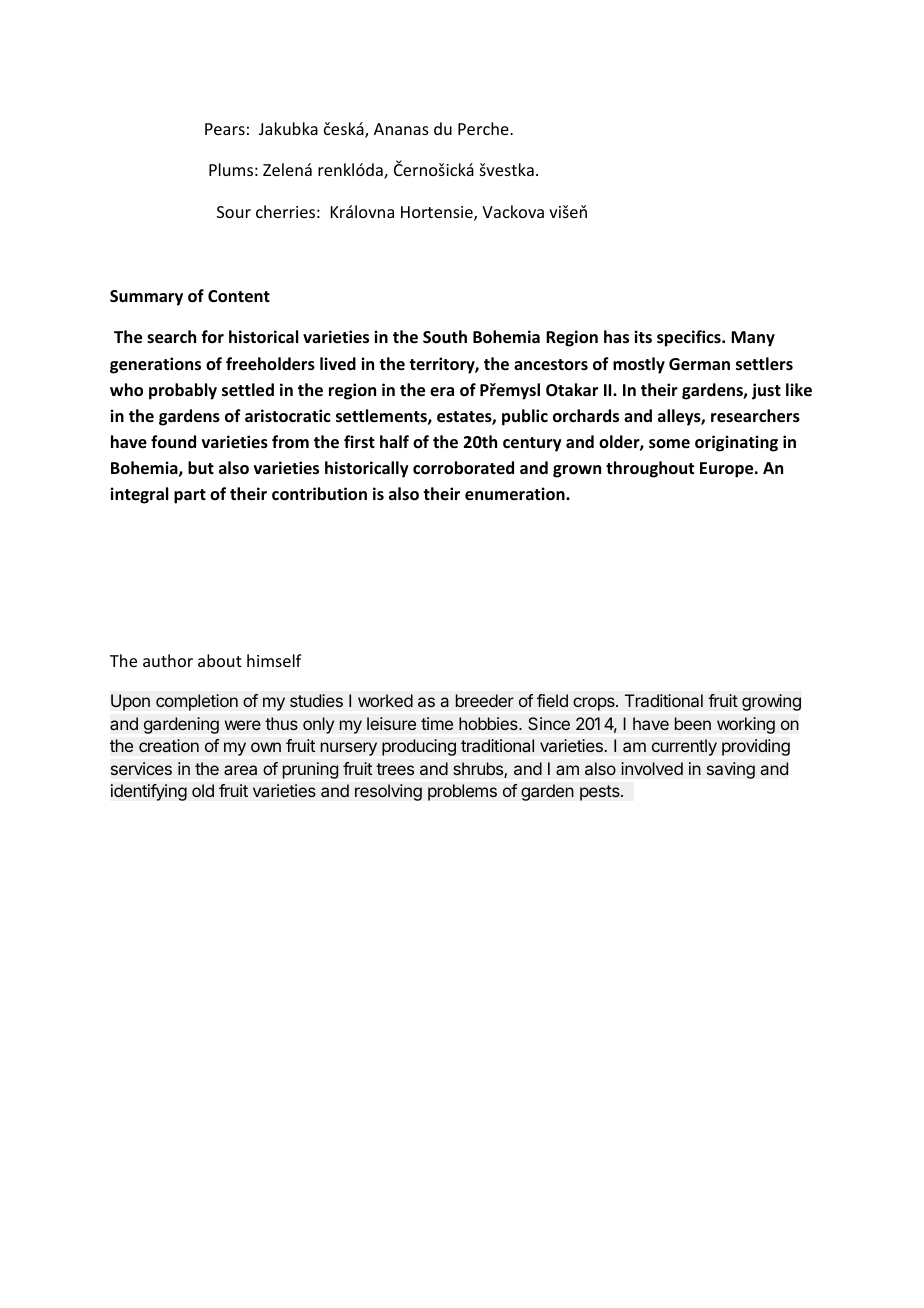 The width and height of the document is (924, 1308). I want to click on Pears, so click(225, 129).
